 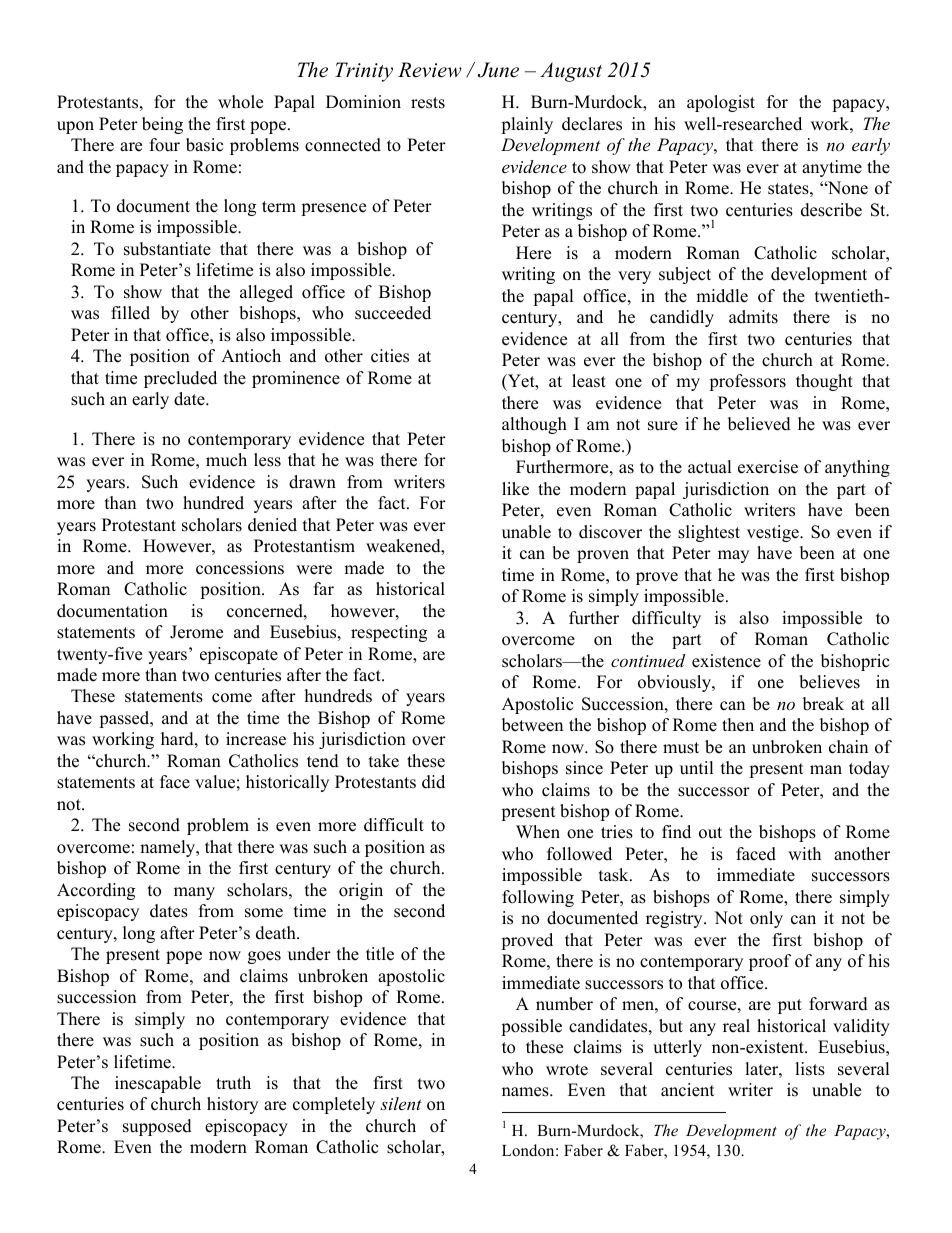 What do you see at coordinates (226, 460) in the page?
I see `much` at bounding box center [226, 460].
